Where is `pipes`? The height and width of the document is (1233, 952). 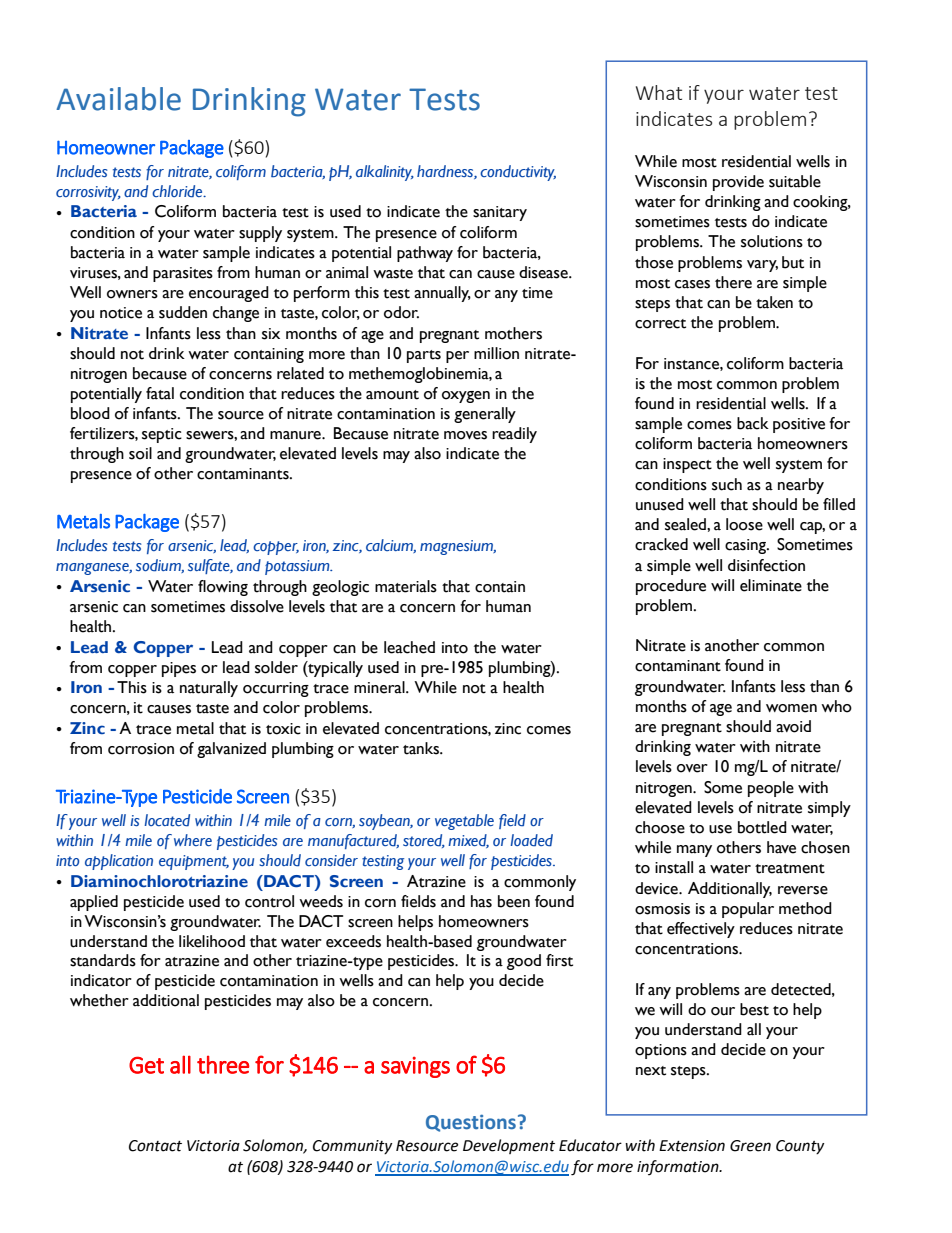
pipes is located at coordinates (179, 669).
